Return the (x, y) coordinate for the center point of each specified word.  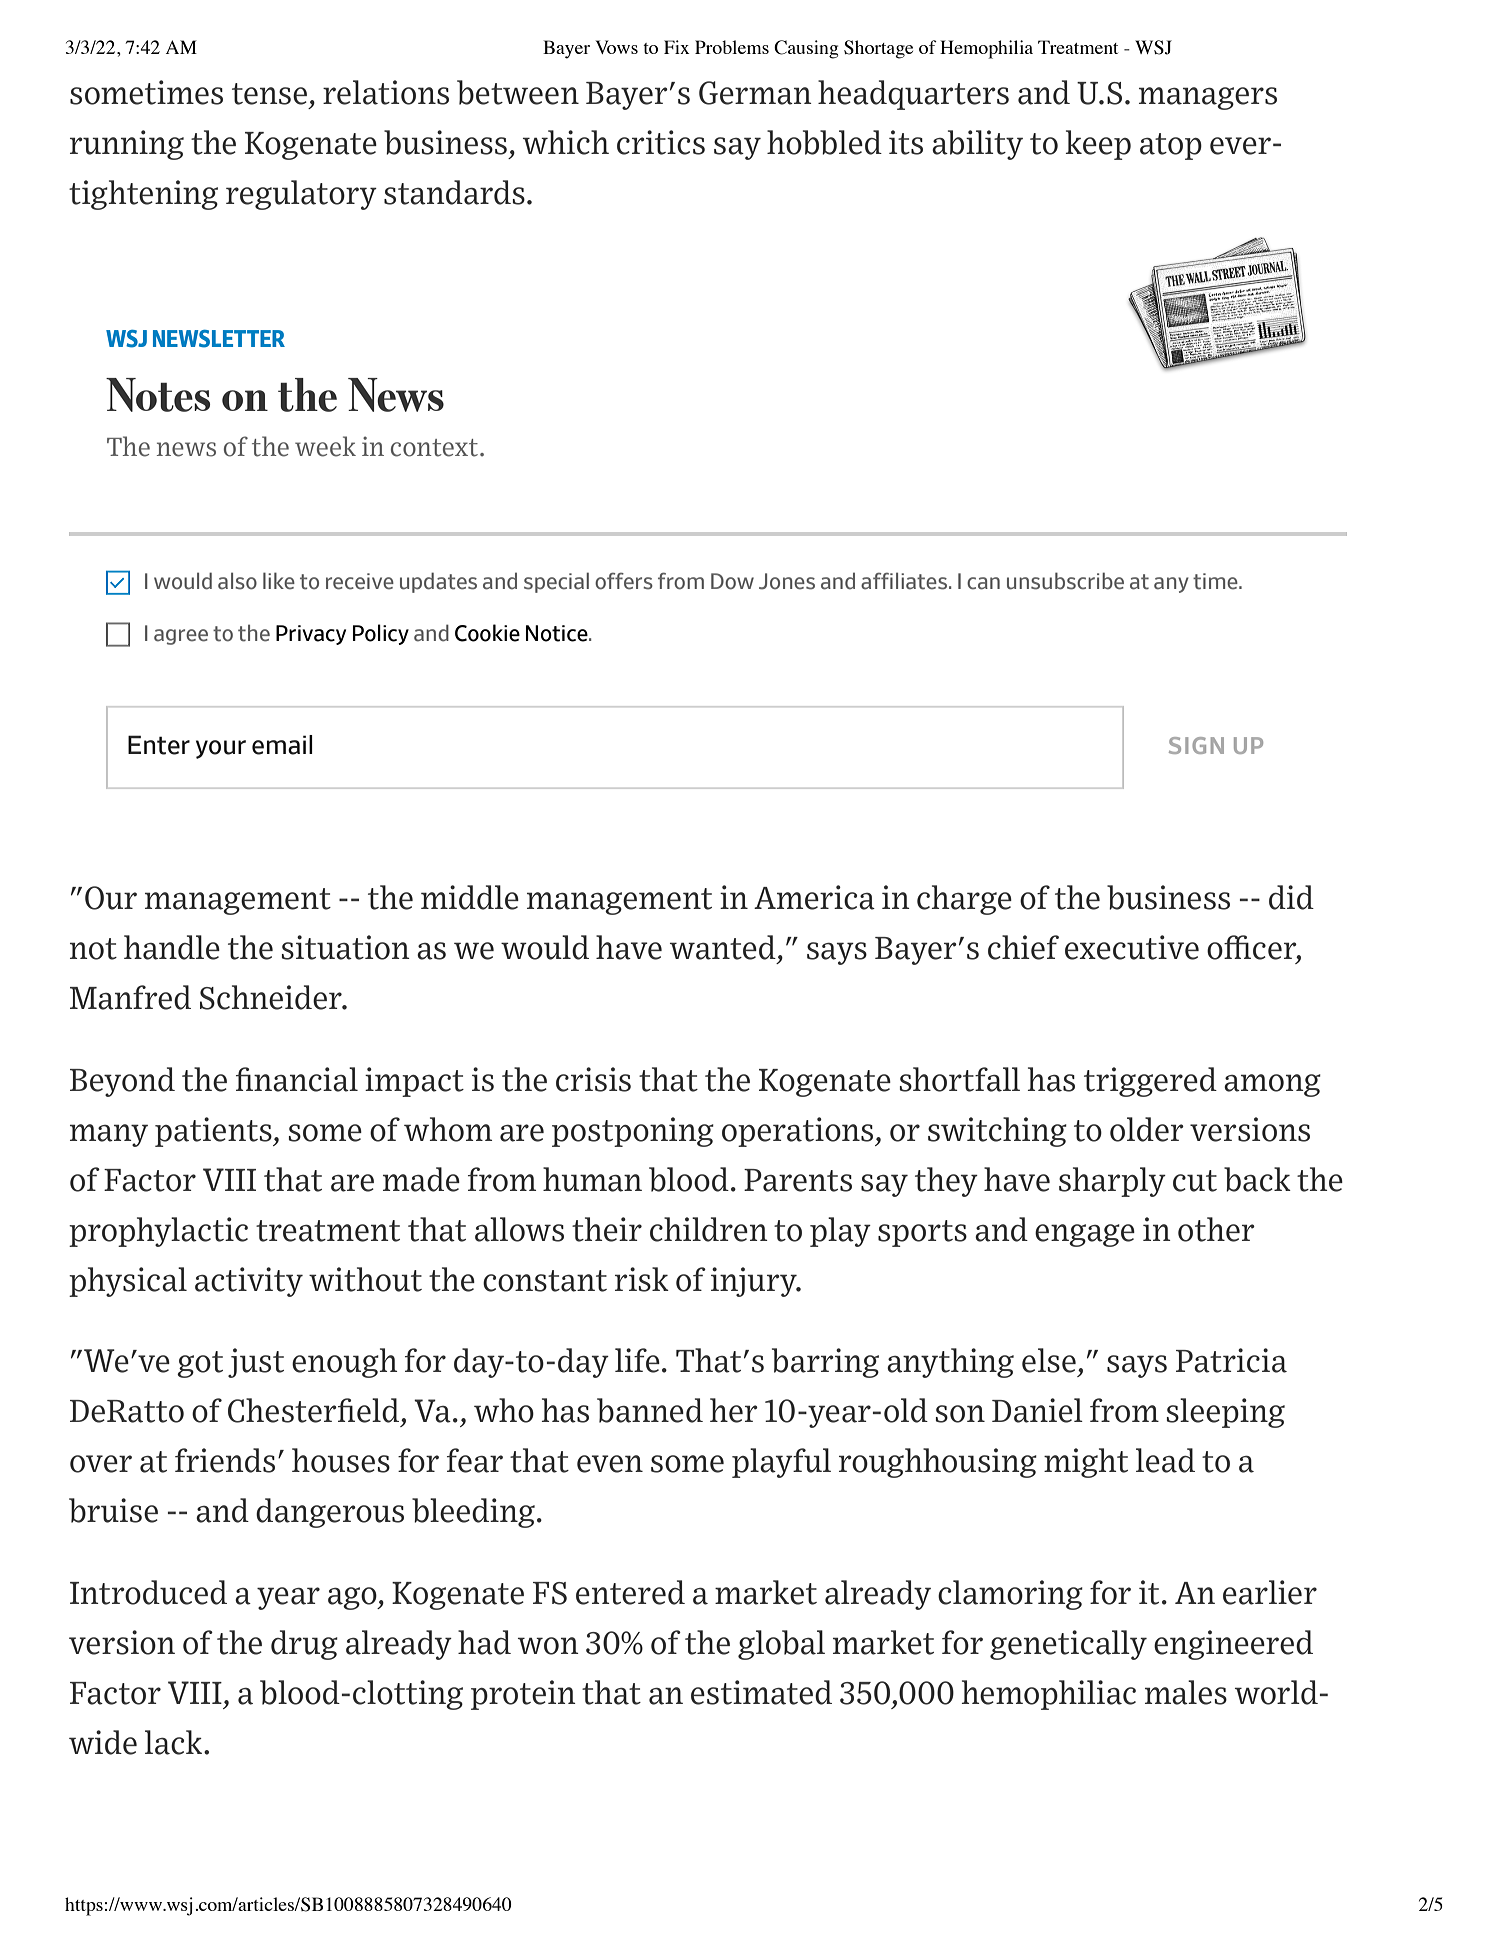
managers (1208, 98)
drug (304, 1645)
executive (1132, 947)
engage (1085, 1235)
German (755, 93)
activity (249, 1282)
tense (269, 94)
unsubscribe (1065, 581)
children (709, 1229)
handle (172, 947)
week (325, 446)
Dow (732, 581)
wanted (723, 947)
